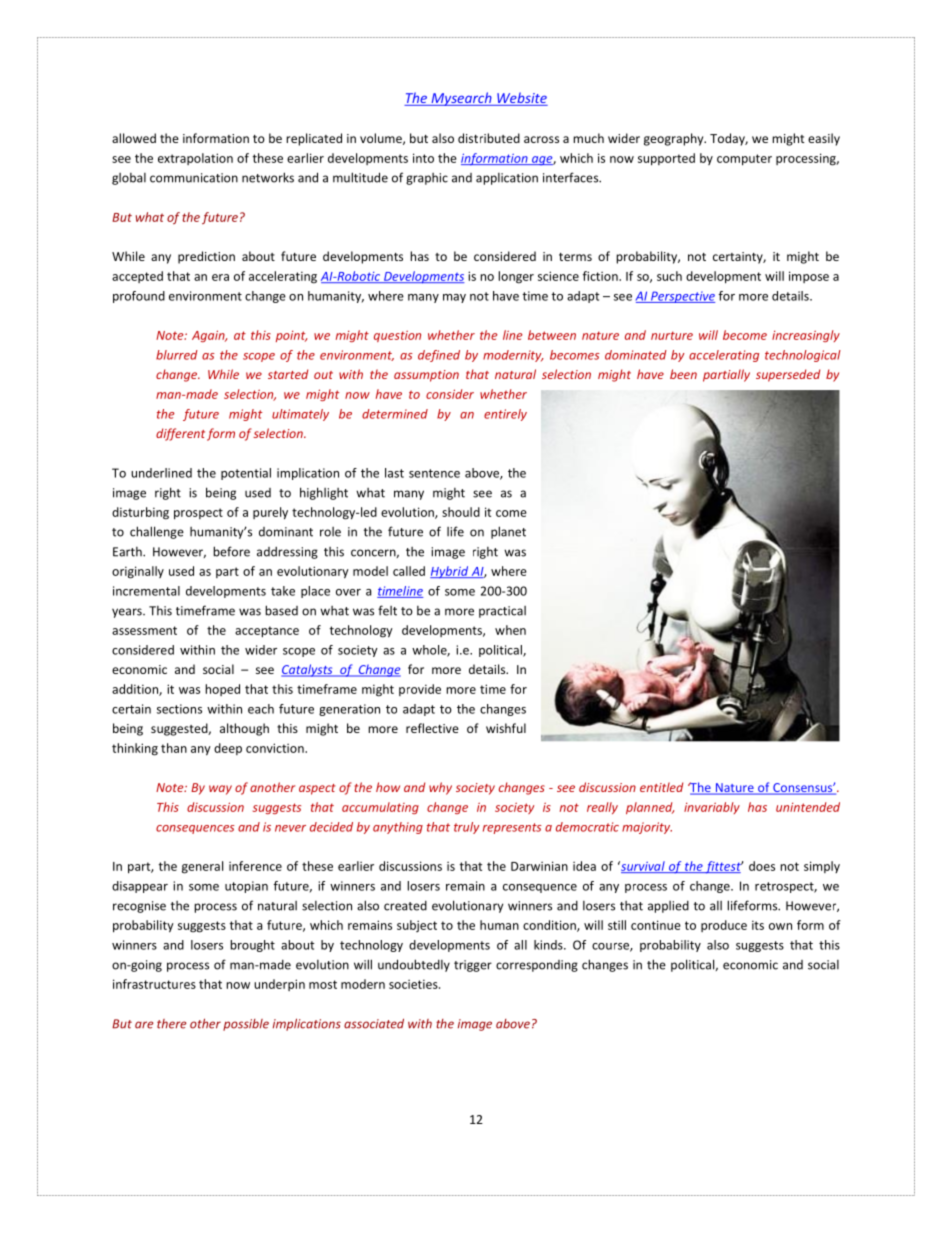 This screenshot has height=1233, width=952. What do you see at coordinates (195, 159) in the screenshot?
I see `extrapolation` at bounding box center [195, 159].
